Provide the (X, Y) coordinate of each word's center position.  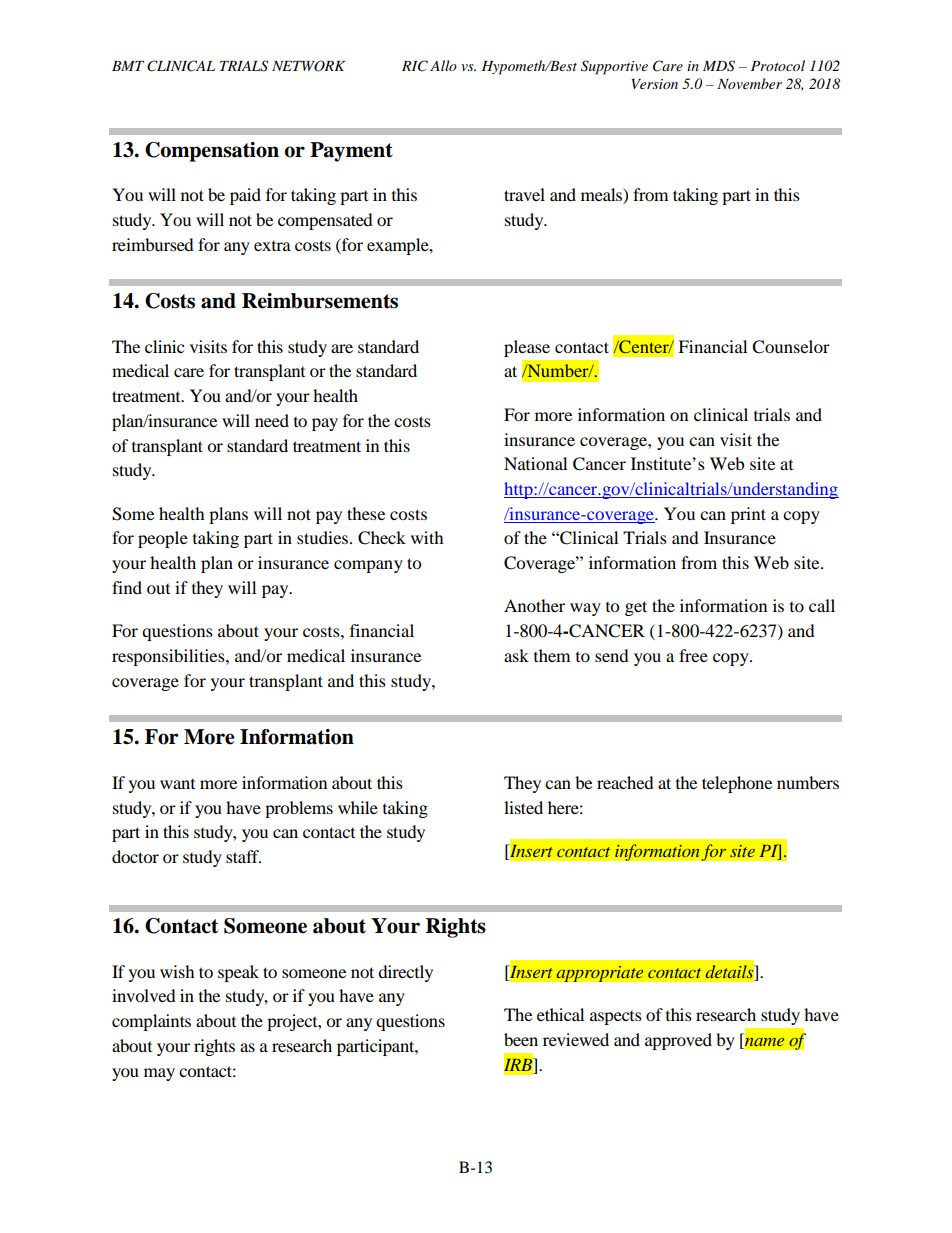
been (521, 1039)
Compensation (212, 152)
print (748, 515)
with (427, 537)
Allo (443, 65)
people (163, 539)
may (159, 1074)
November (749, 83)
